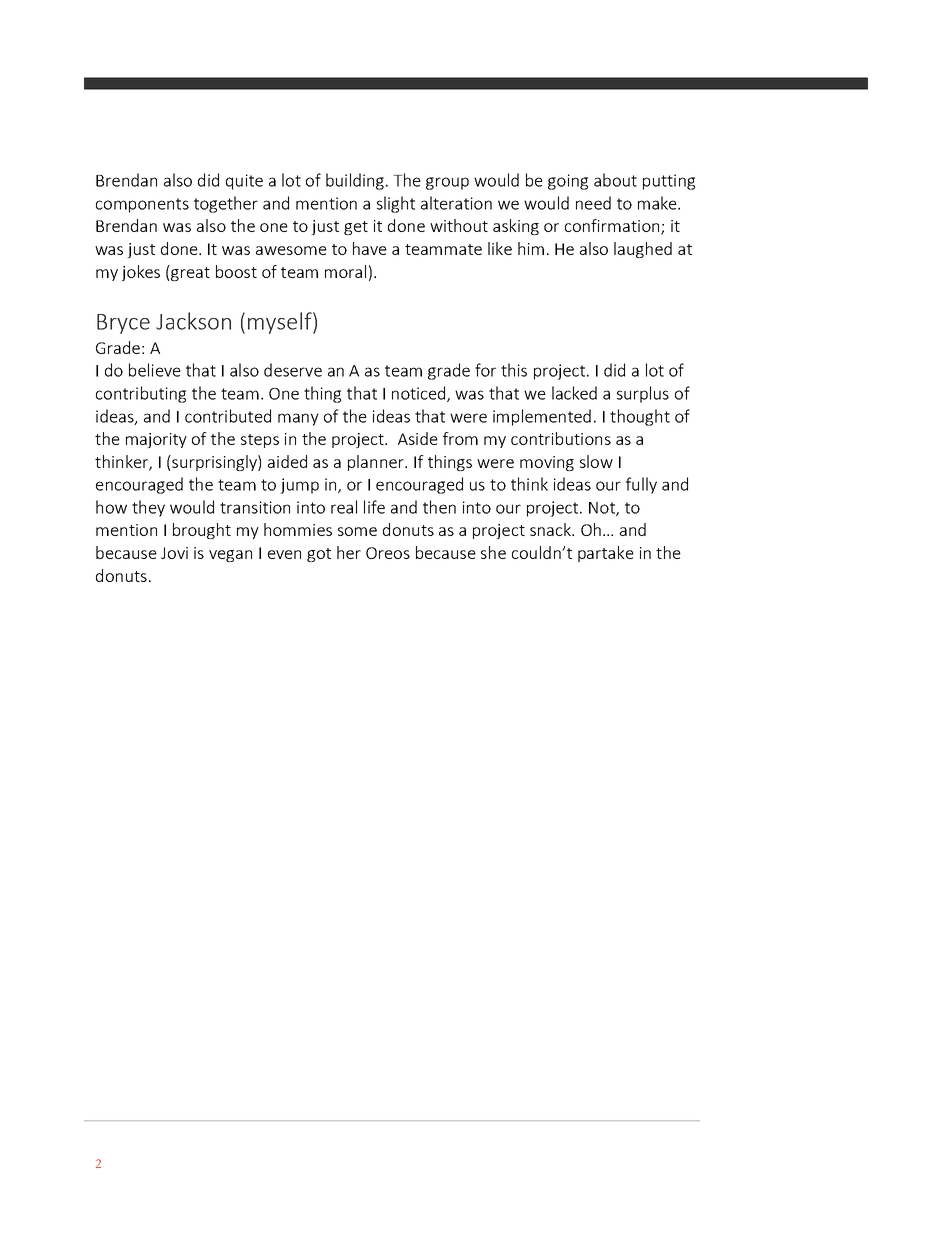  I want to click on slight, so click(396, 204).
